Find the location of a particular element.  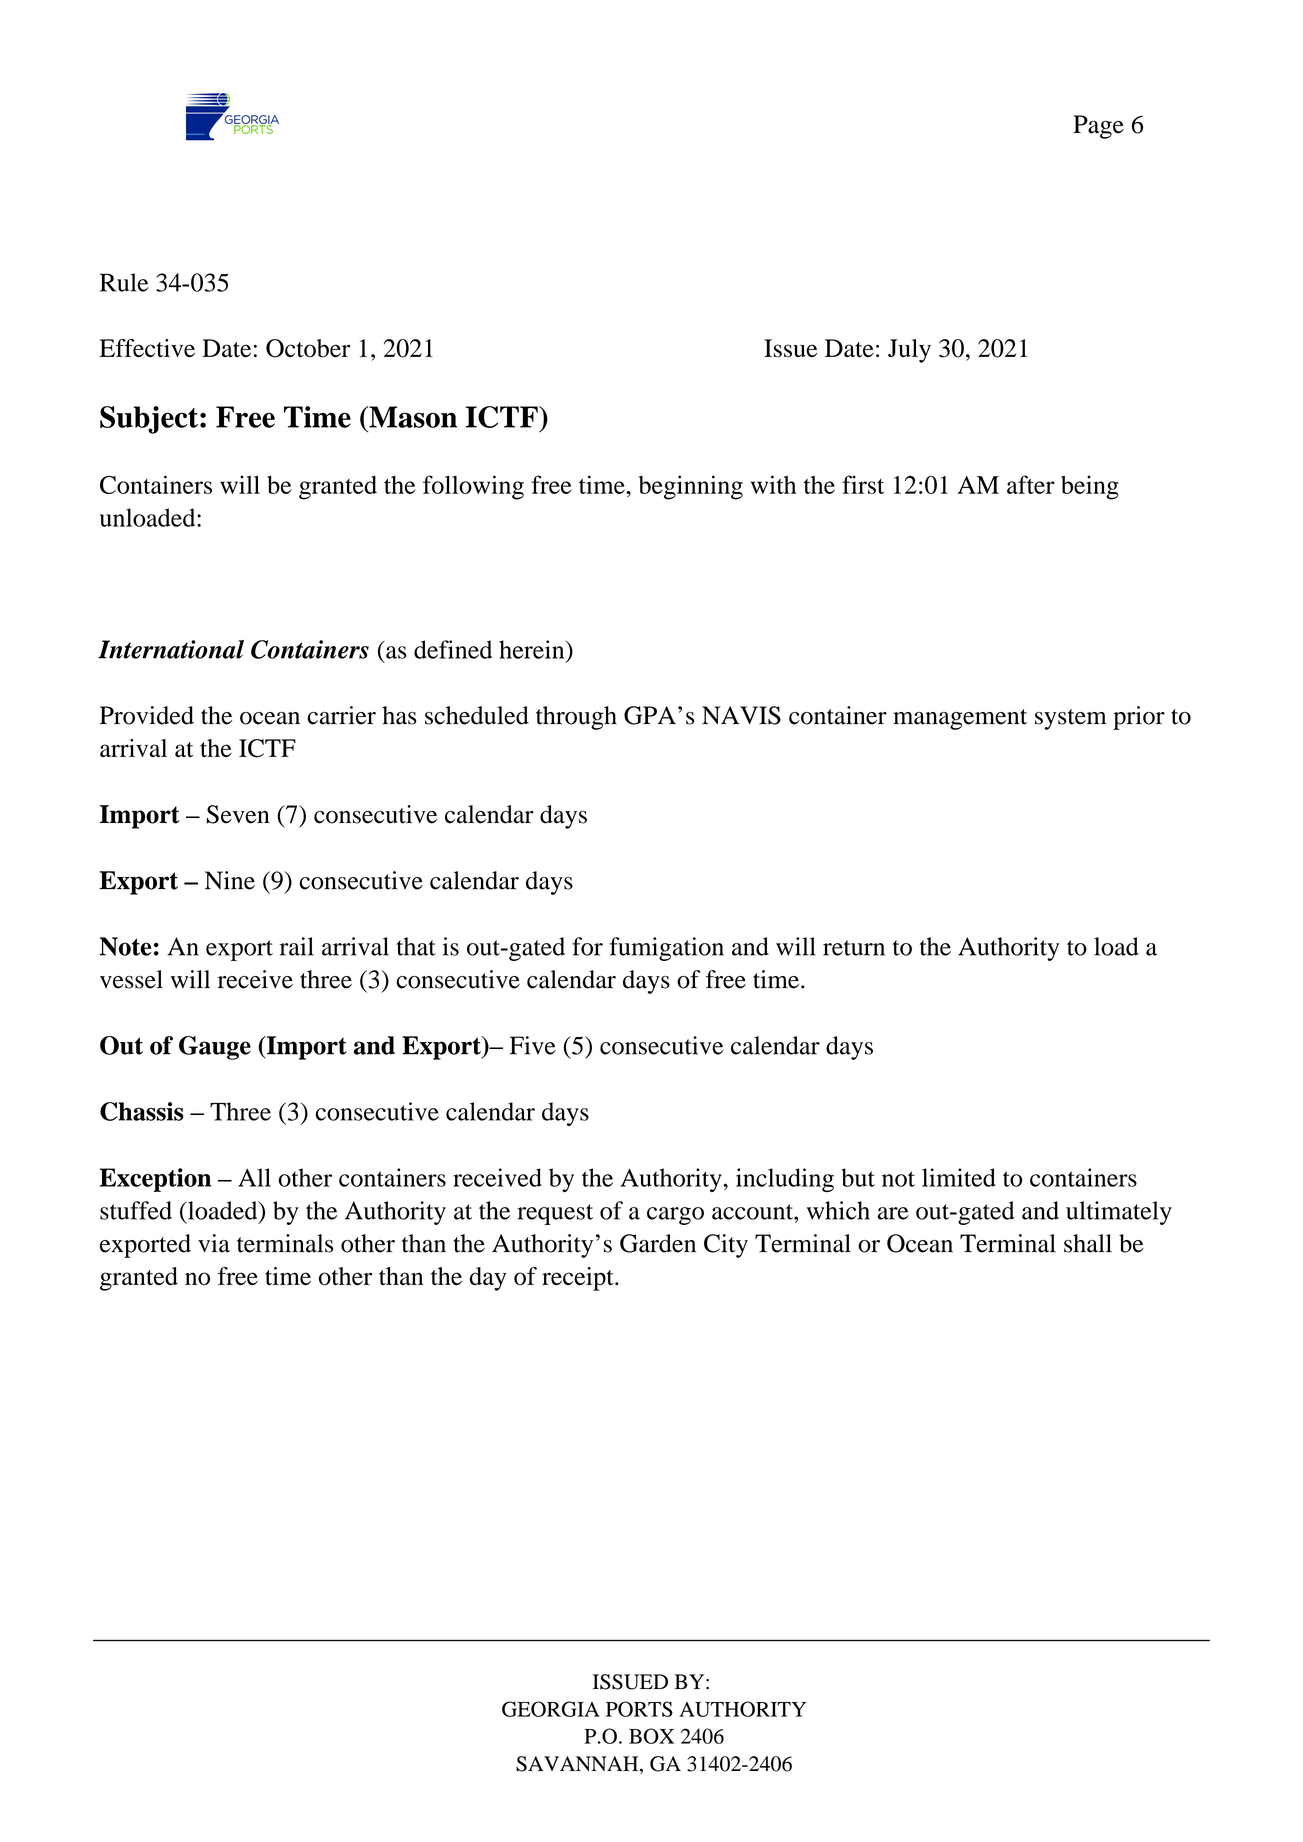

rail is located at coordinates (297, 946).
